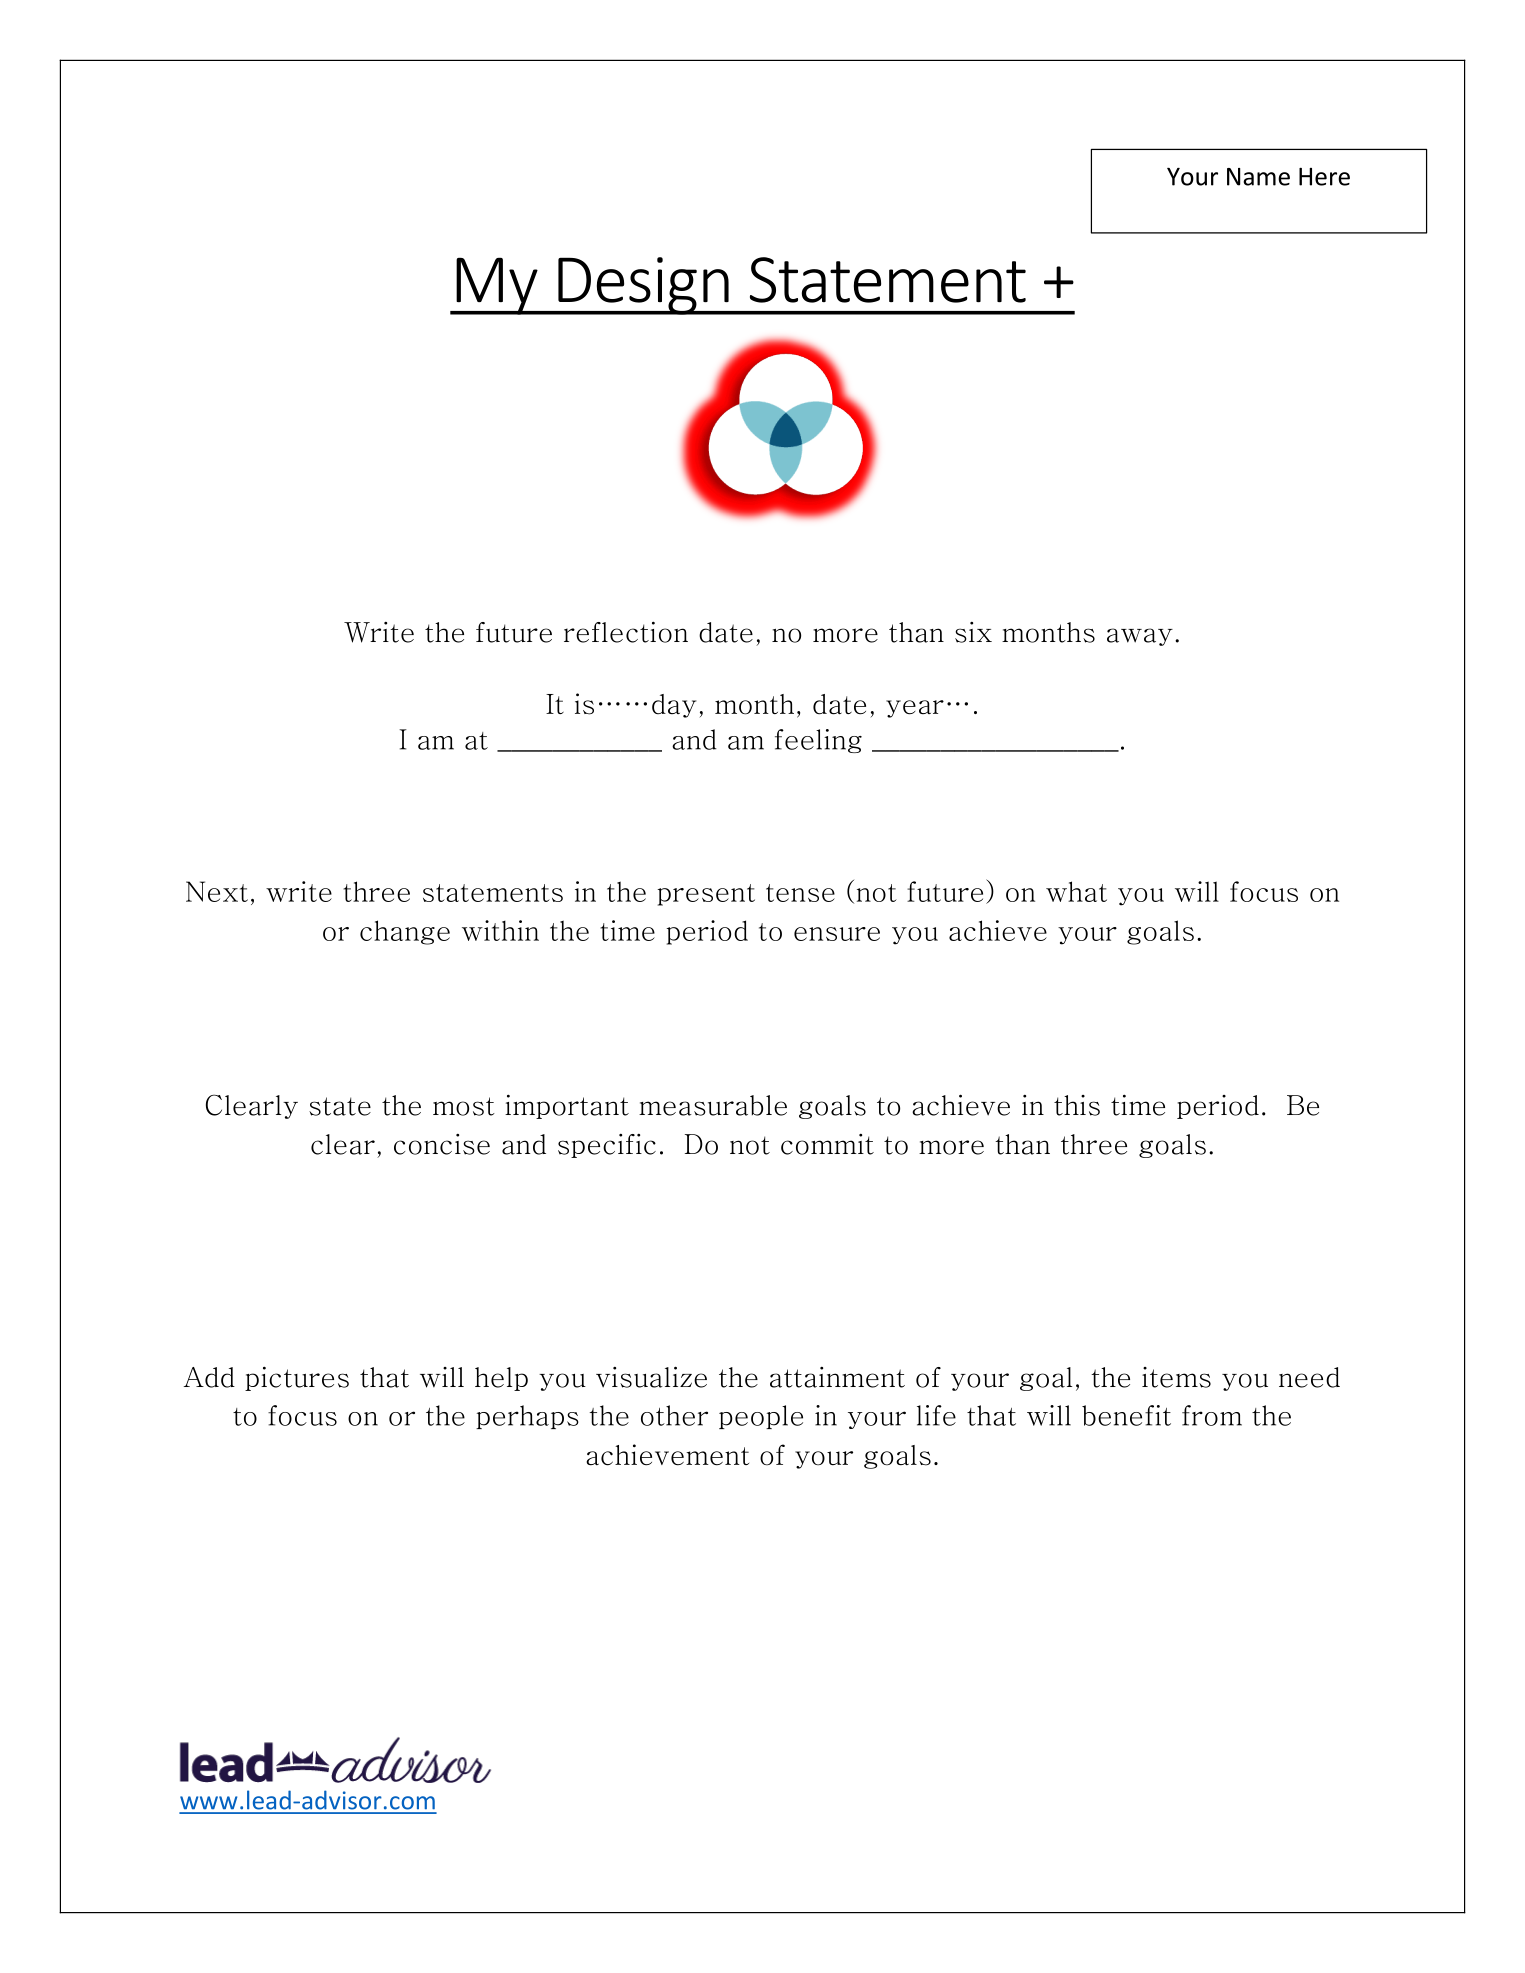  I want to click on what, so click(1076, 891).
